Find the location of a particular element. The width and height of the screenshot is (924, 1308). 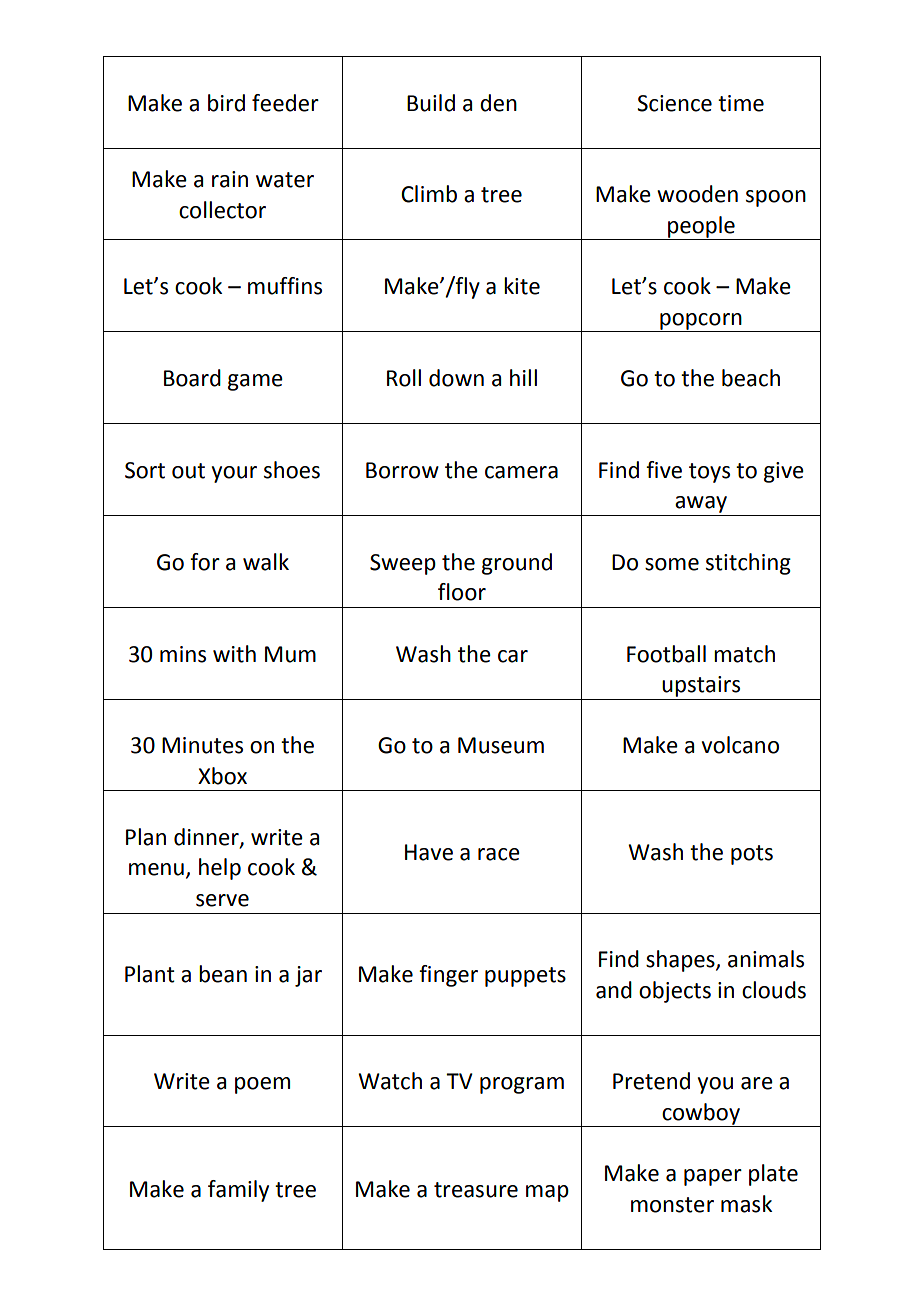

with is located at coordinates (234, 654).
